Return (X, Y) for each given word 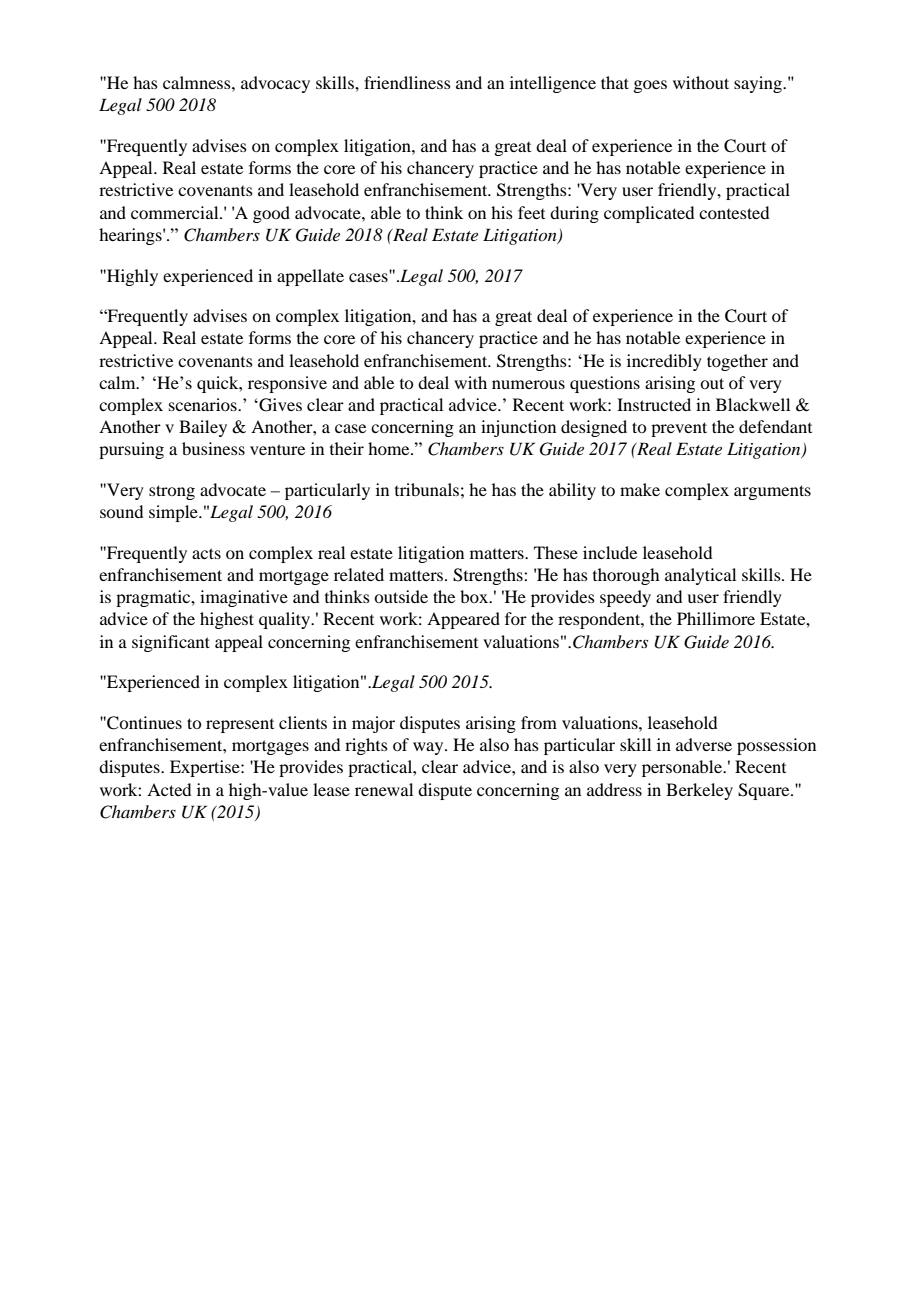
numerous (528, 384)
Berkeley (699, 791)
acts (206, 553)
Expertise (206, 768)
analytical (700, 576)
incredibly (664, 362)
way (429, 748)
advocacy (275, 84)
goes (650, 86)
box (475, 596)
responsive (287, 384)
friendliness (407, 82)
